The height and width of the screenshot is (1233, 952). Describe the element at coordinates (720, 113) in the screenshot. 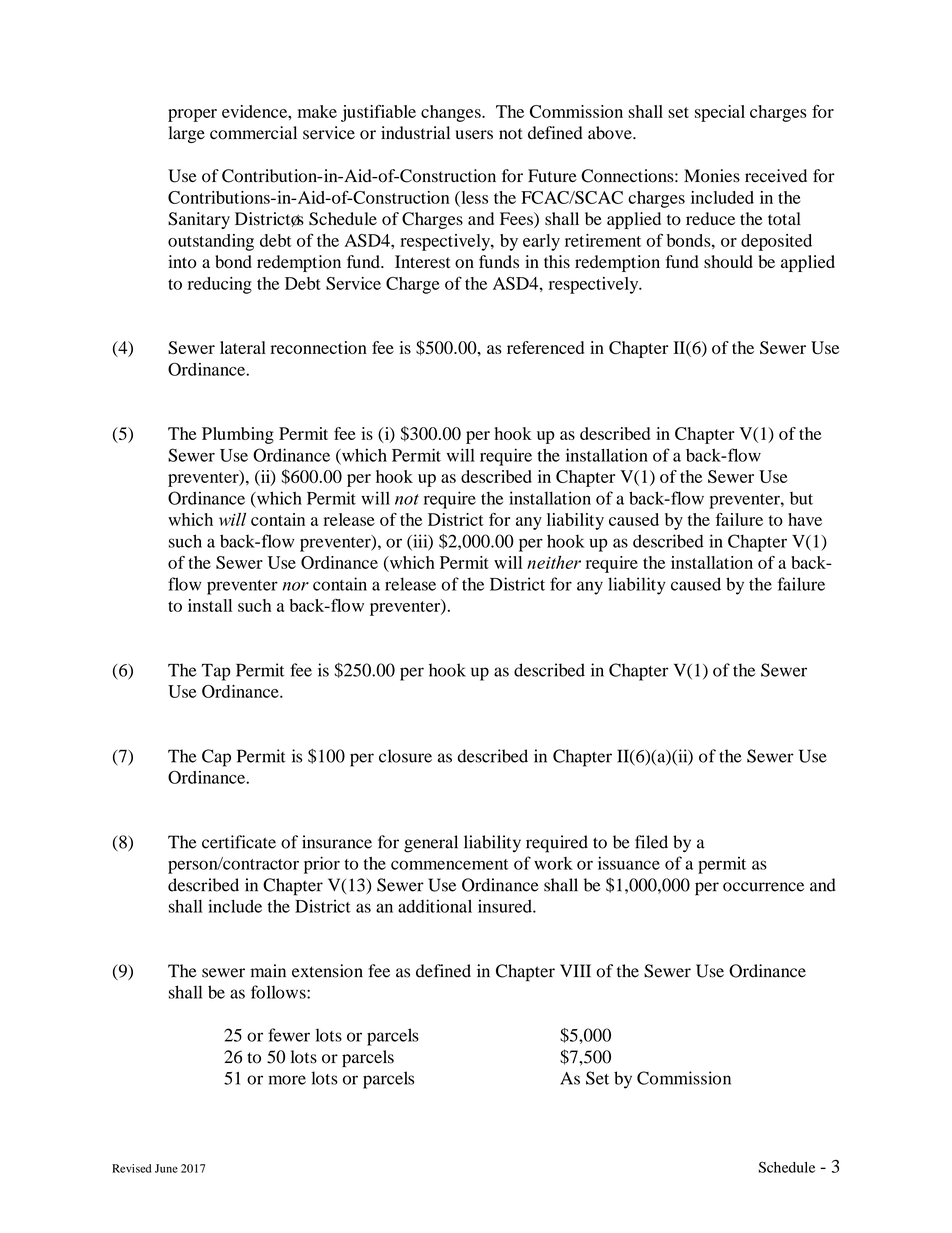

I see `special` at that location.
